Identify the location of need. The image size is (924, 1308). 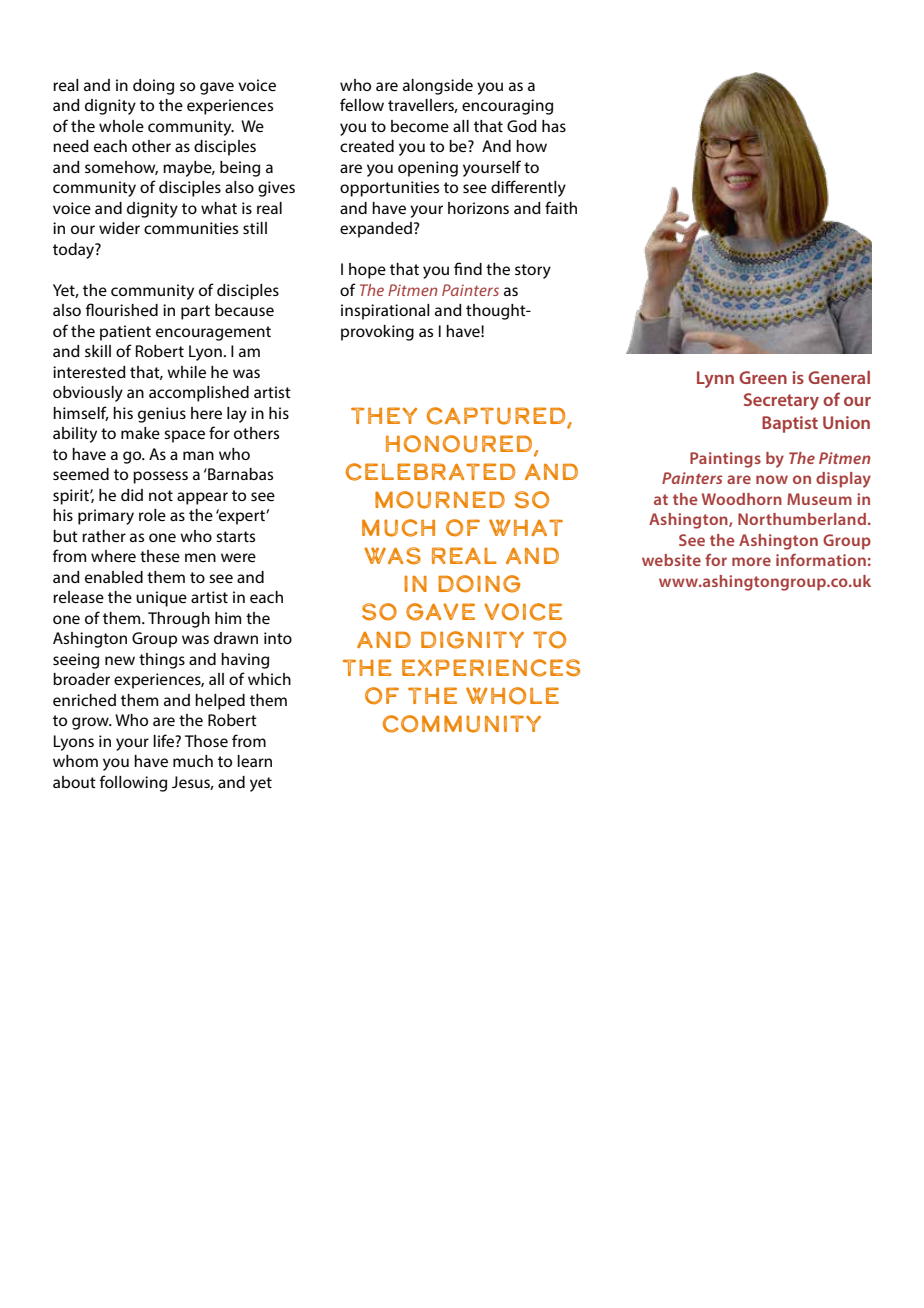
(71, 146).
